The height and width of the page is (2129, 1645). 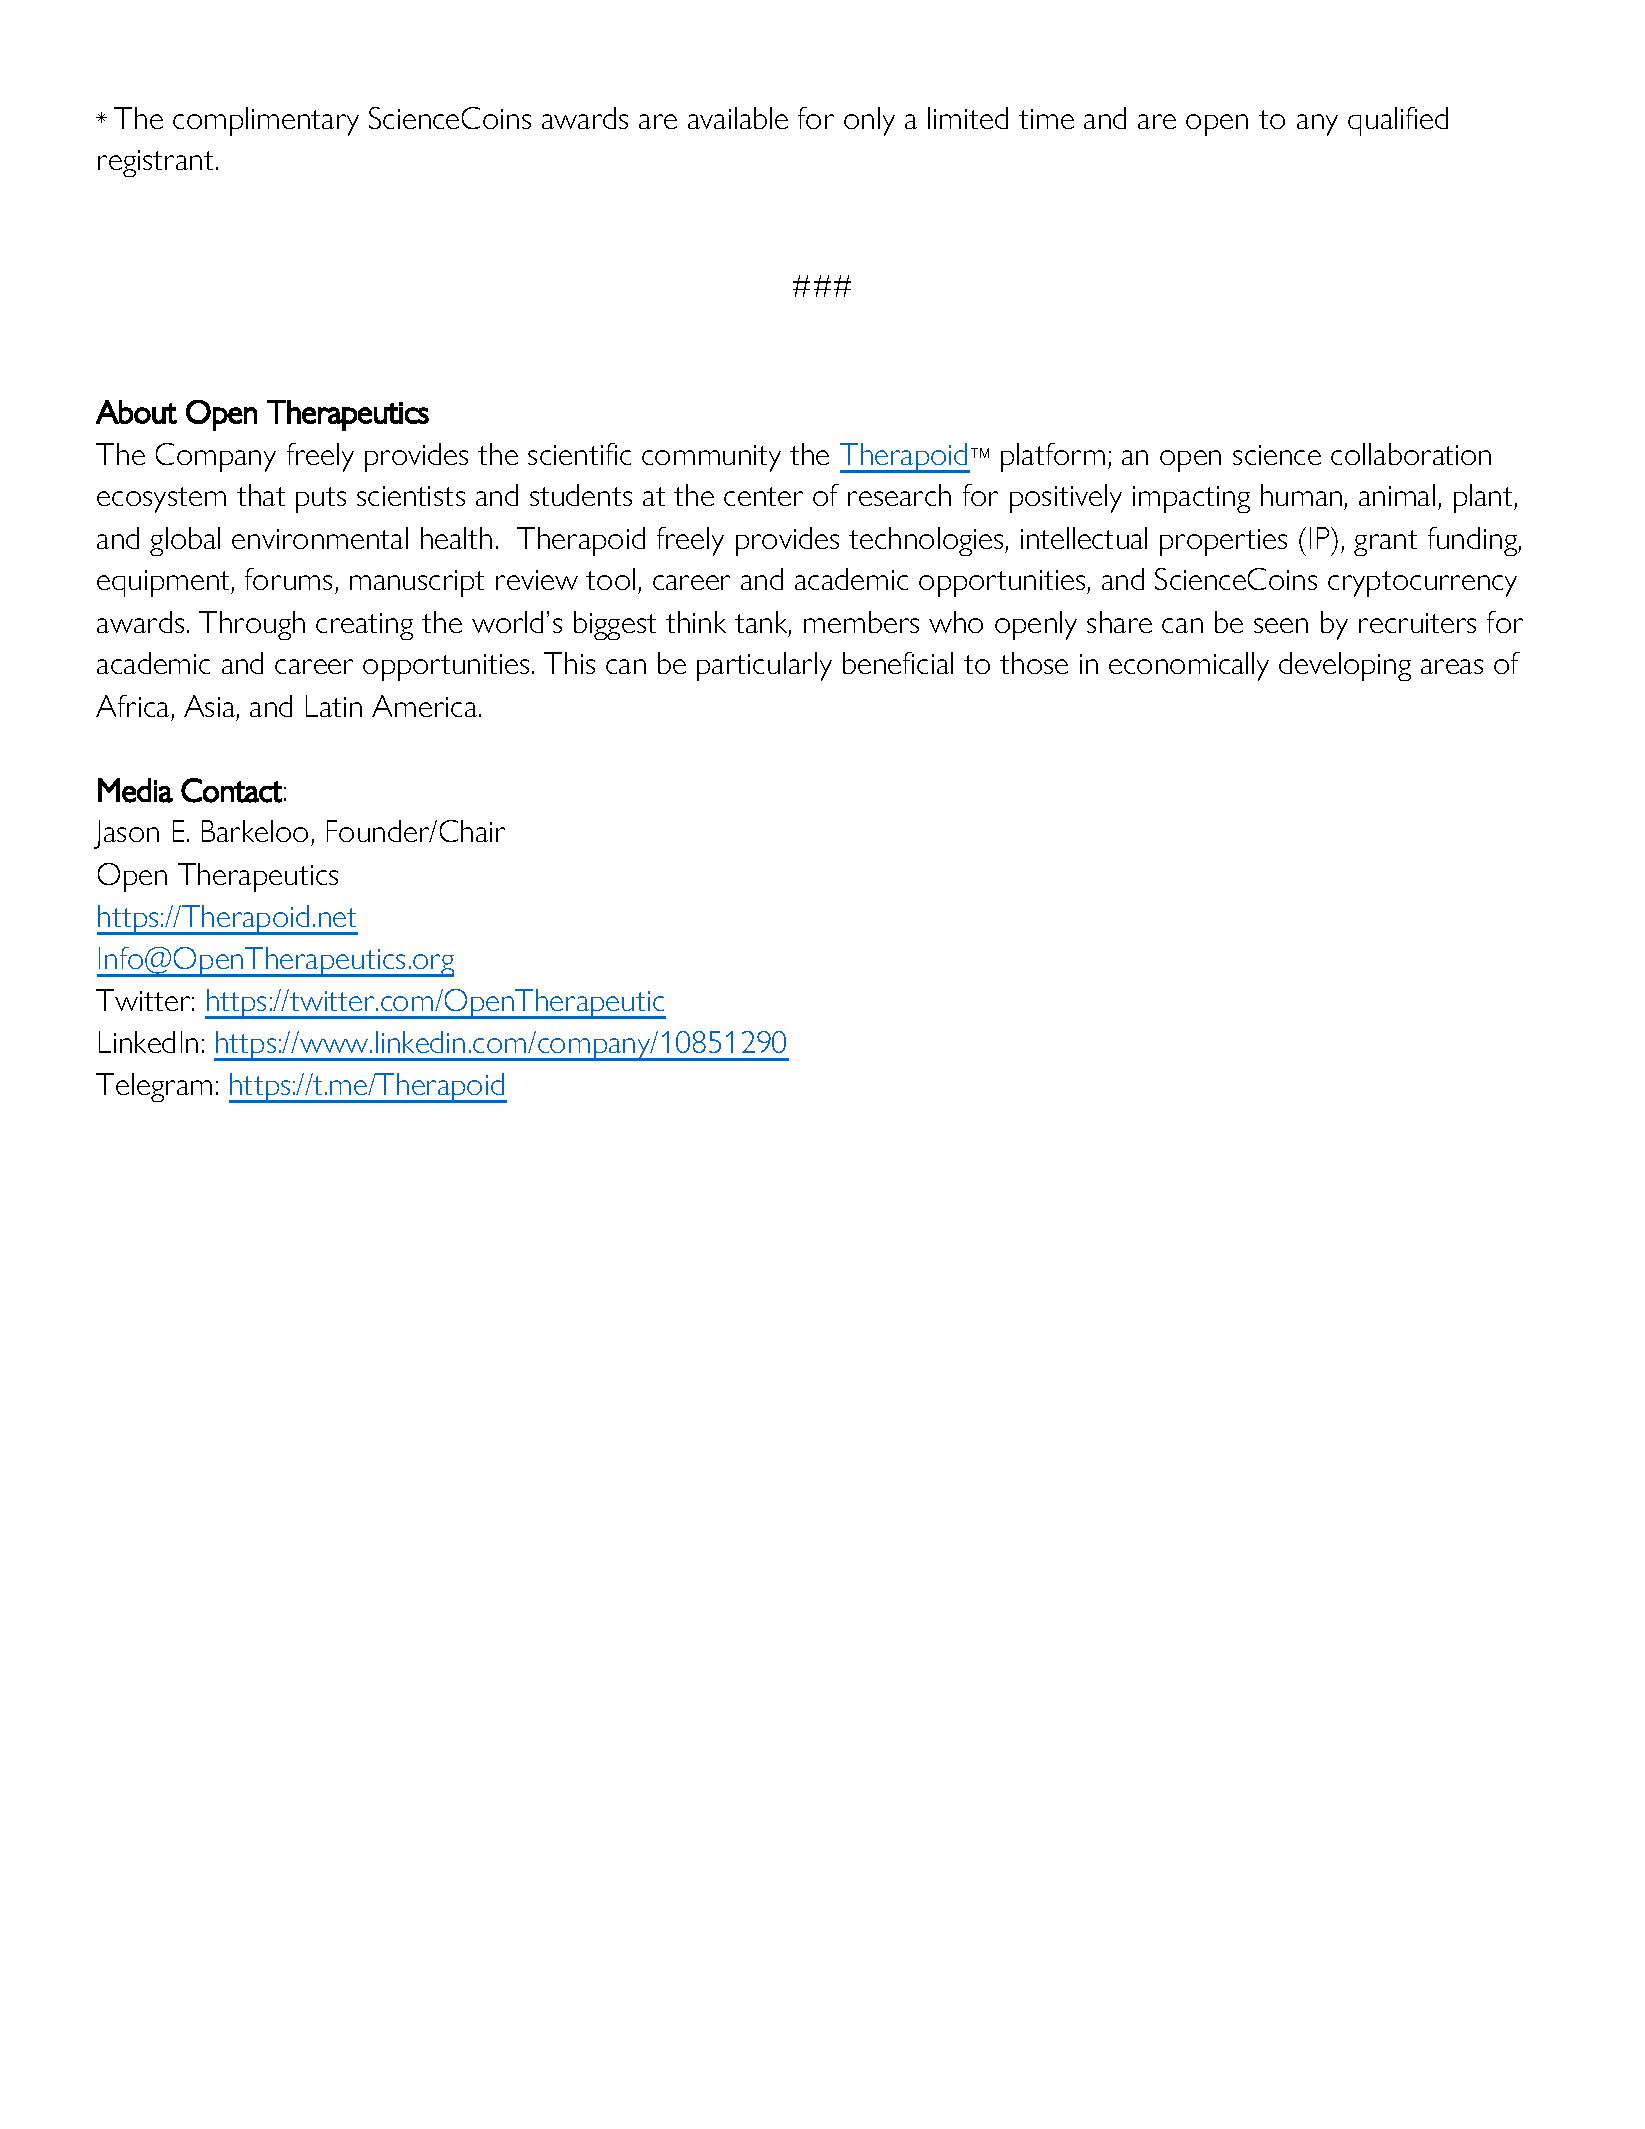 I want to click on only, so click(x=869, y=121).
